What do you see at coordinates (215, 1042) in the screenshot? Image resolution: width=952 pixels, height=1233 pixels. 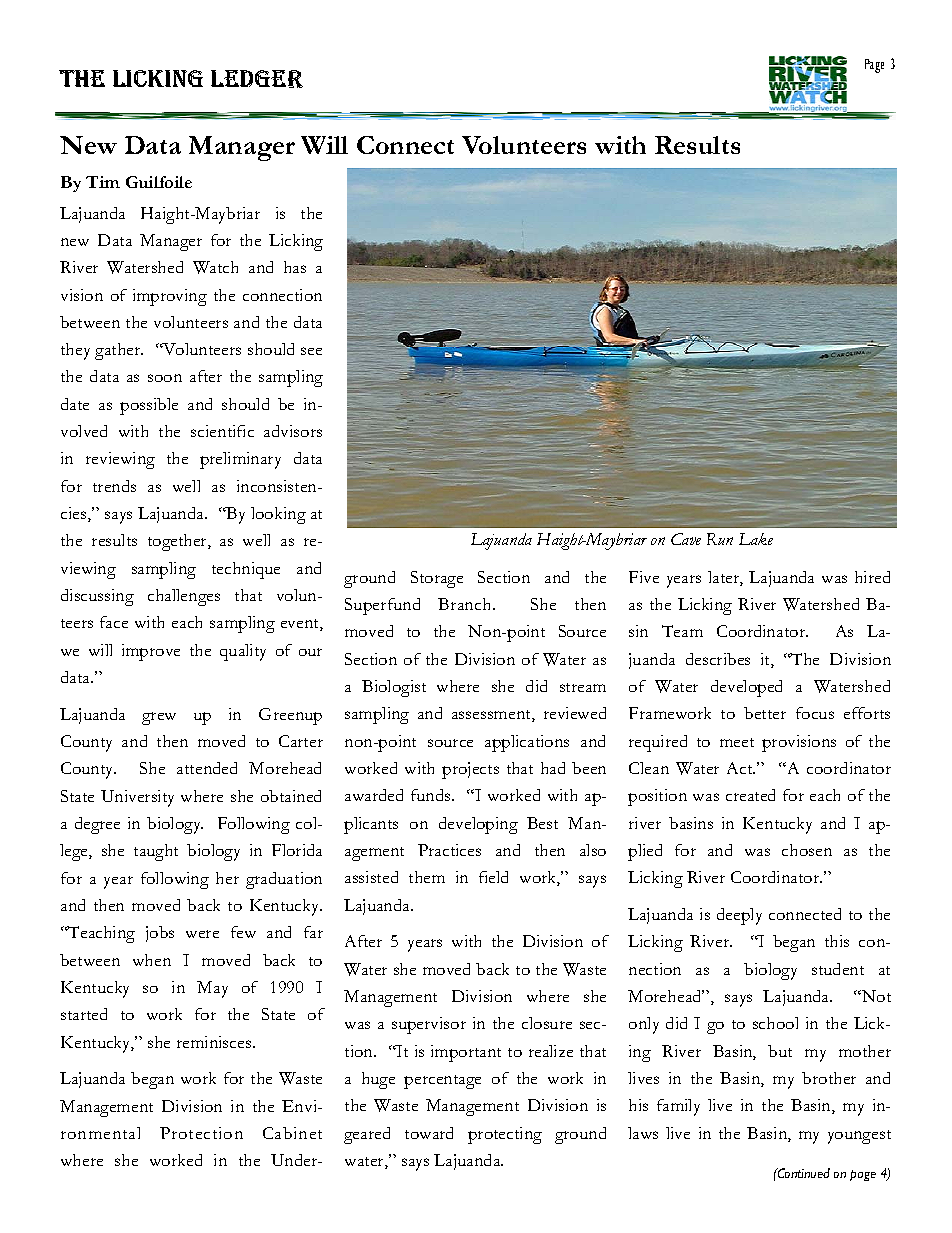 I see `reminisces` at bounding box center [215, 1042].
